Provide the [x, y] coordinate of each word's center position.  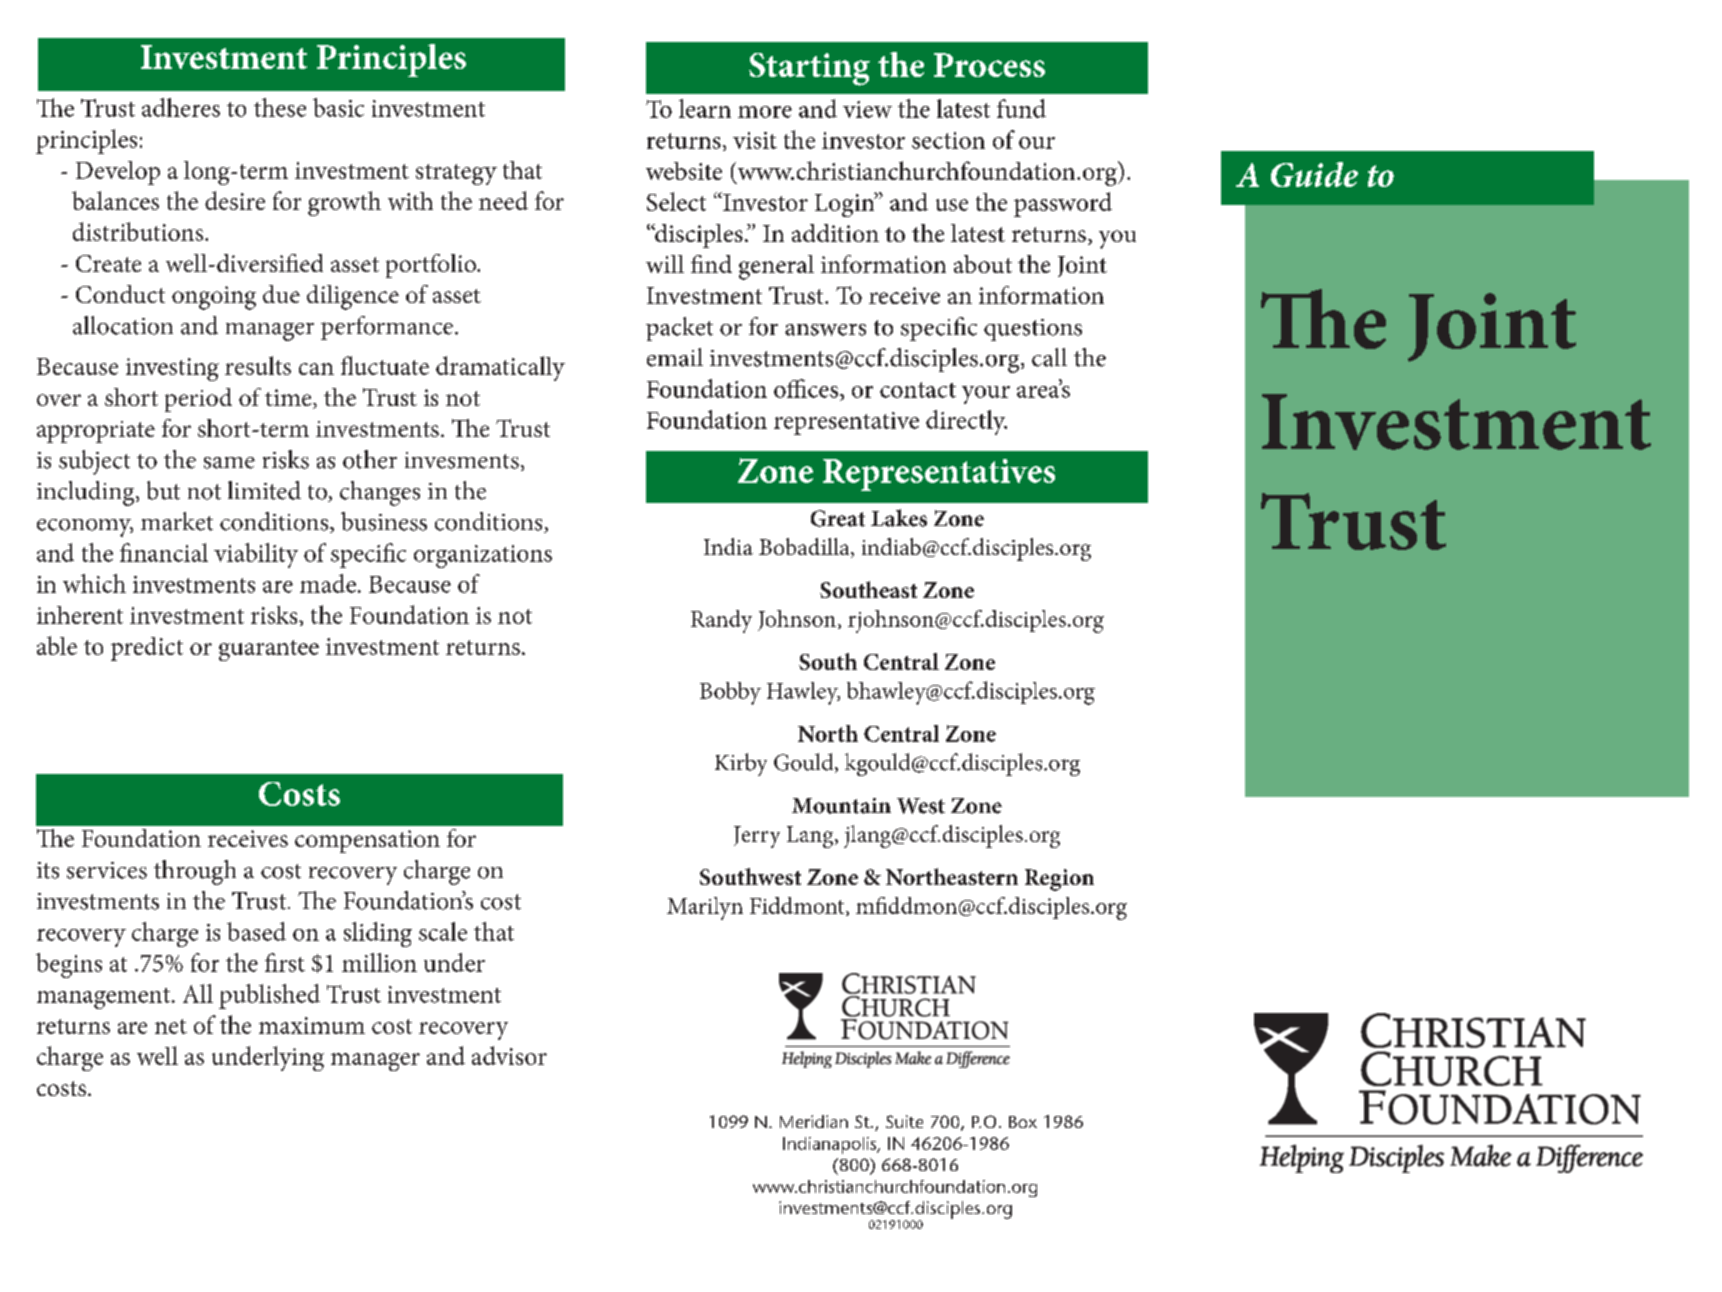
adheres [181, 107]
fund [1021, 108]
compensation [367, 841]
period [198, 400]
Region [1059, 880]
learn [705, 108]
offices [807, 388]
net [171, 1026]
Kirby [741, 764]
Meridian [814, 1121]
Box [1023, 1122]
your [986, 395]
